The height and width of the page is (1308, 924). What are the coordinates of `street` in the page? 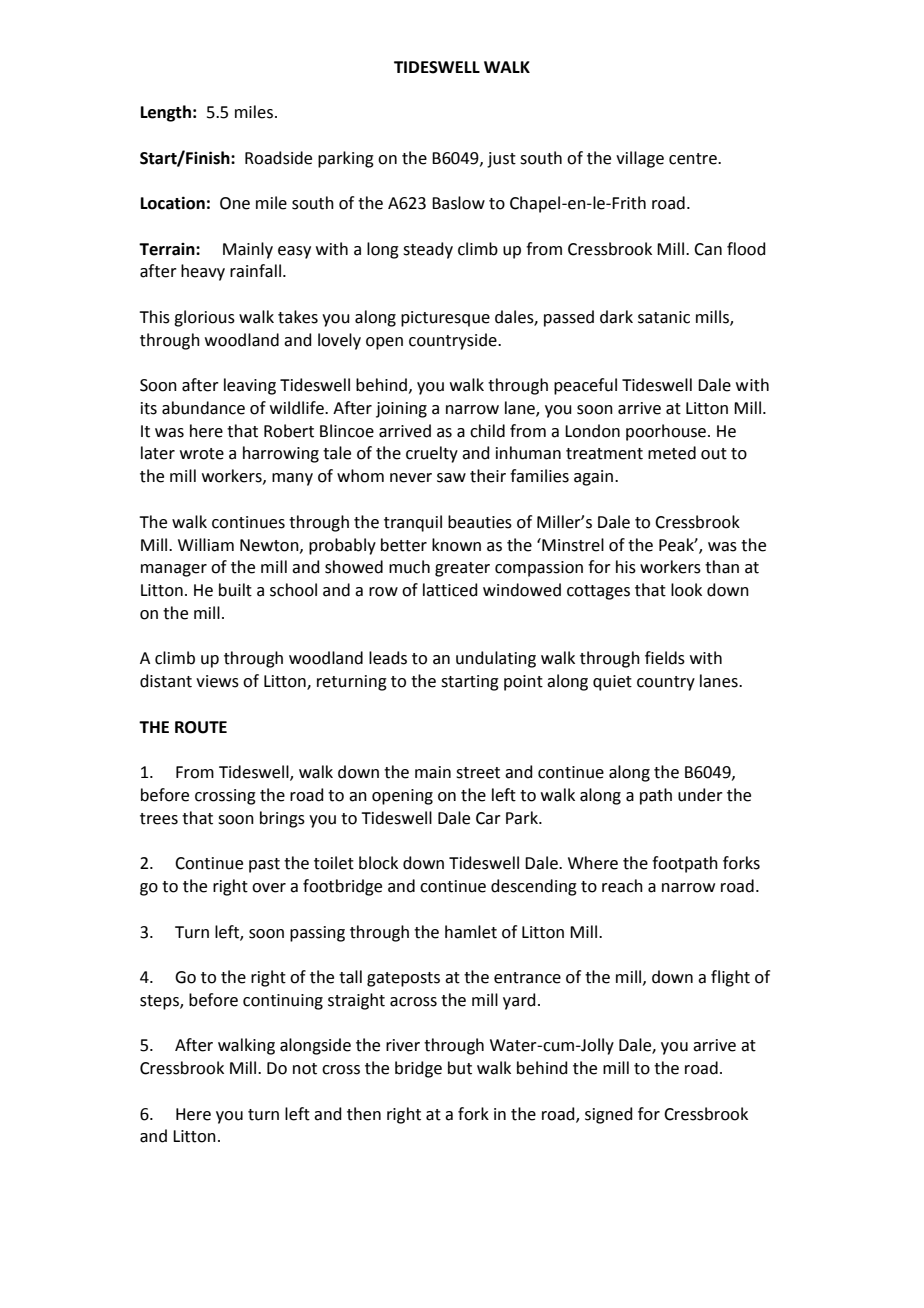 It's located at (478, 773).
